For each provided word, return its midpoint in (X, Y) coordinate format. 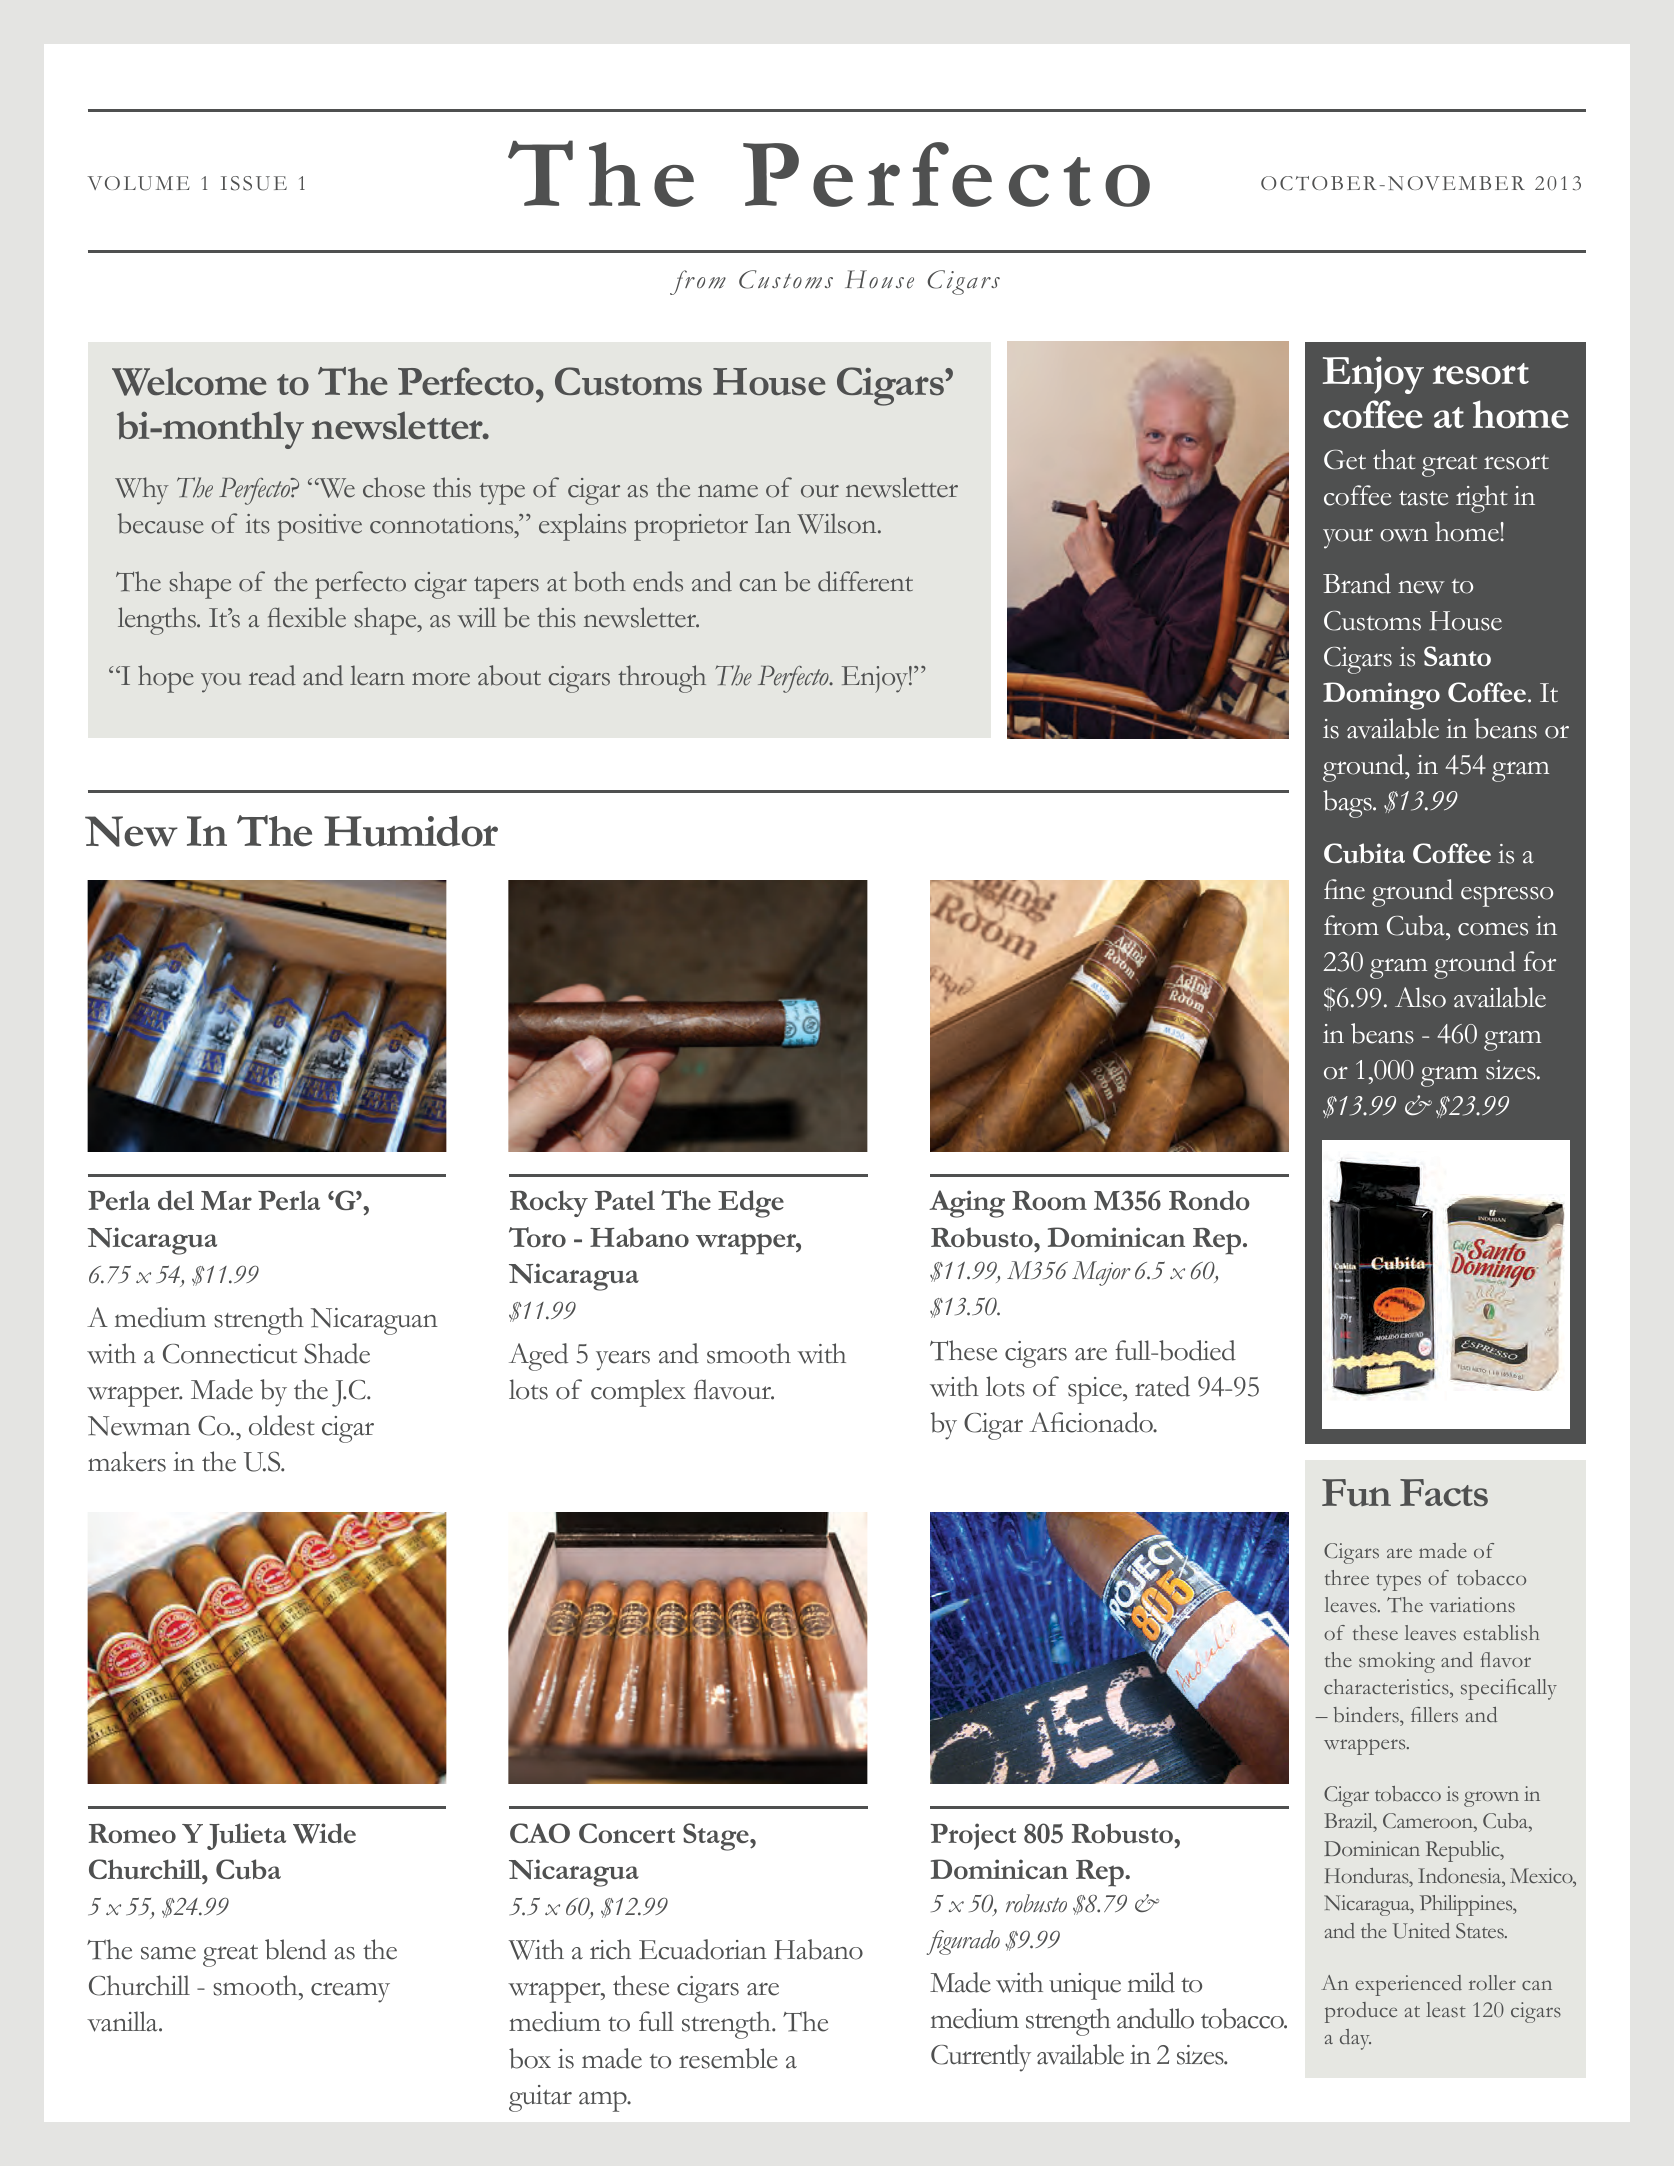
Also (1420, 997)
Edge (751, 1204)
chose (394, 487)
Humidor (411, 831)
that (1394, 459)
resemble (728, 2058)
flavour (734, 1389)
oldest (282, 1425)
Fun (1356, 1492)
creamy (350, 1992)
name (728, 491)
